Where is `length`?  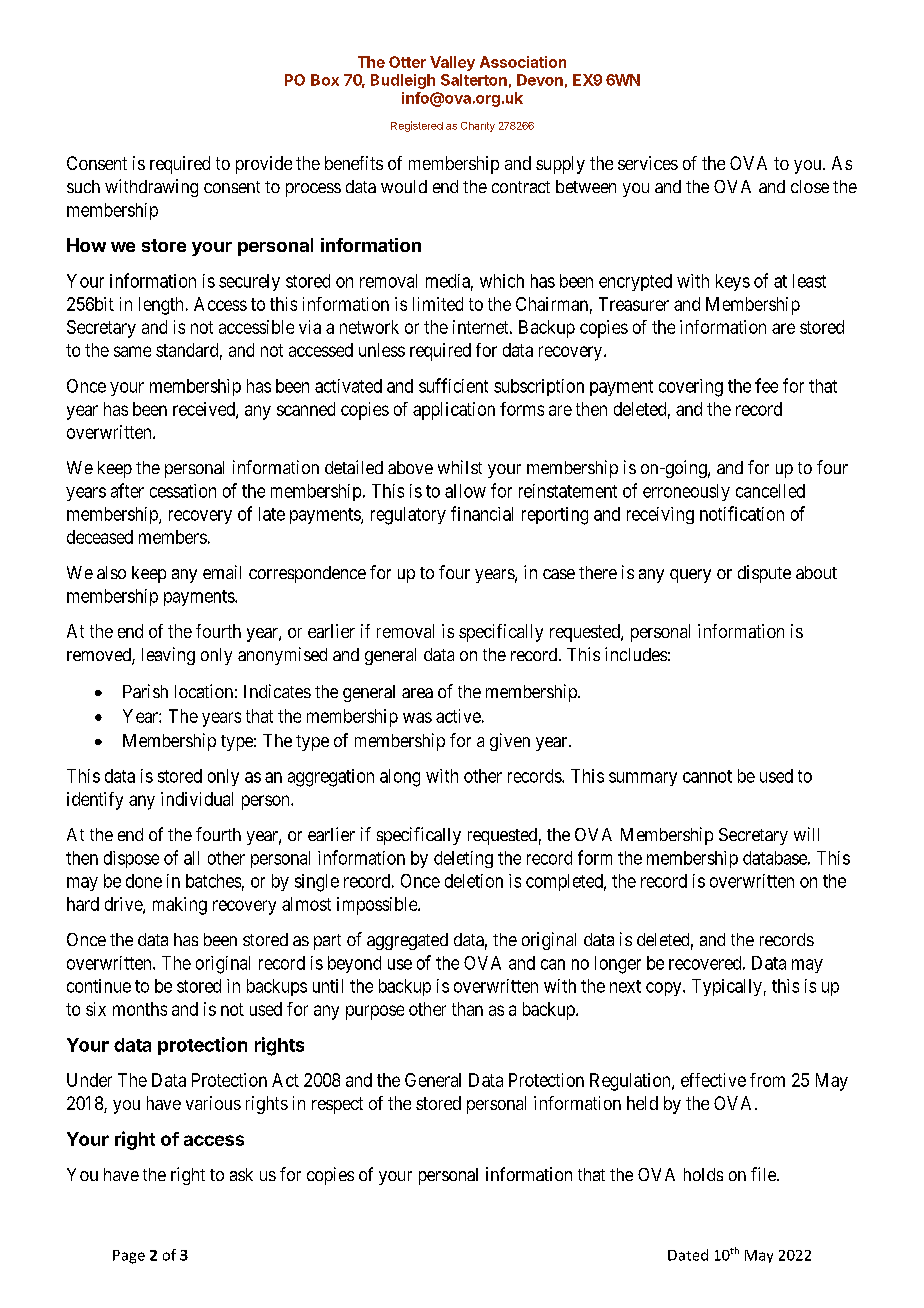 length is located at coordinates (161, 306).
